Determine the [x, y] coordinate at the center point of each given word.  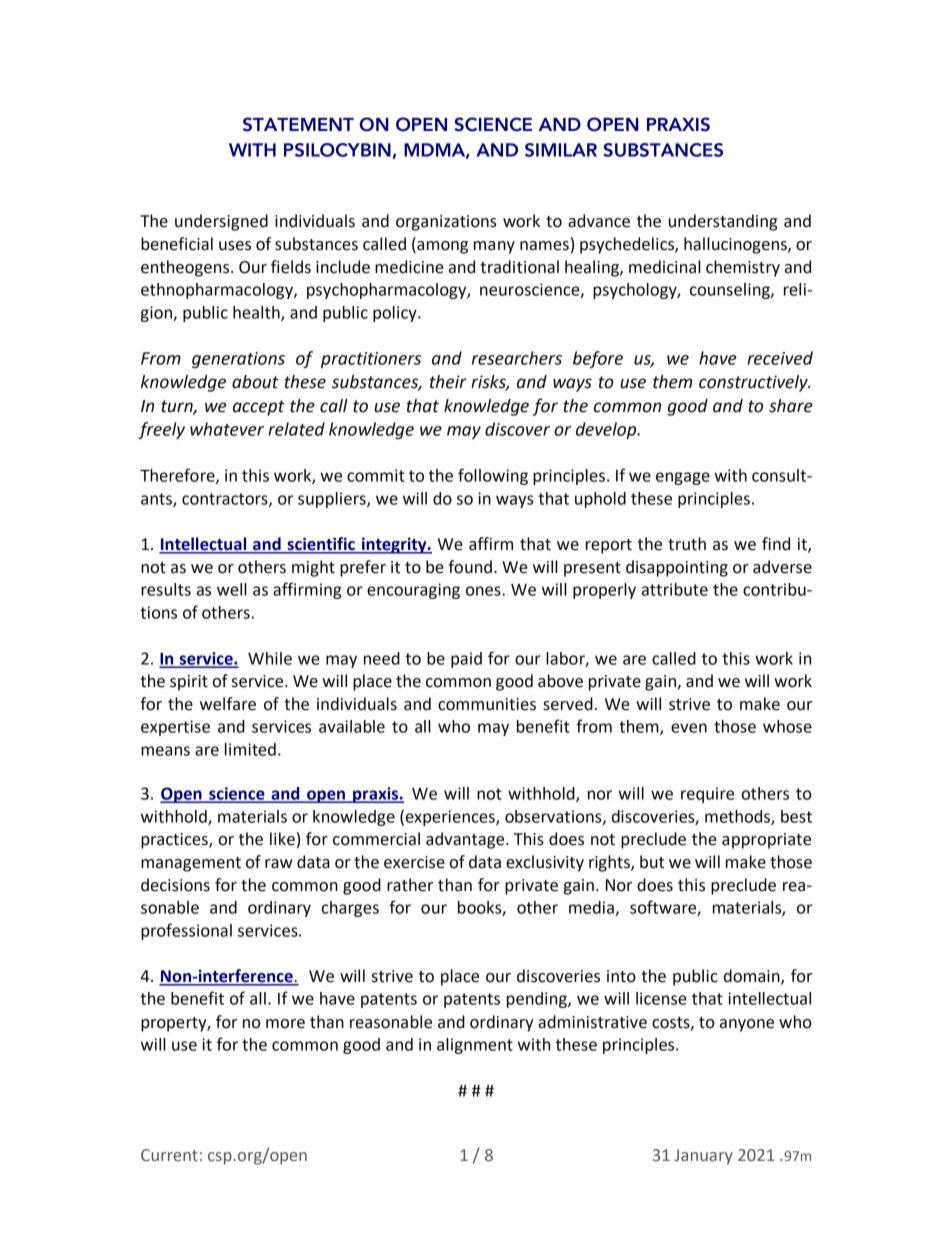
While [270, 658]
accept [259, 408]
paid [466, 660]
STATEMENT [298, 124]
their [448, 382]
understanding [723, 222]
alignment [475, 1046]
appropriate [766, 841]
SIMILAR [561, 150]
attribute [675, 589]
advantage [466, 840]
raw [279, 864]
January [703, 1157]
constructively [754, 383]
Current [169, 1155]
